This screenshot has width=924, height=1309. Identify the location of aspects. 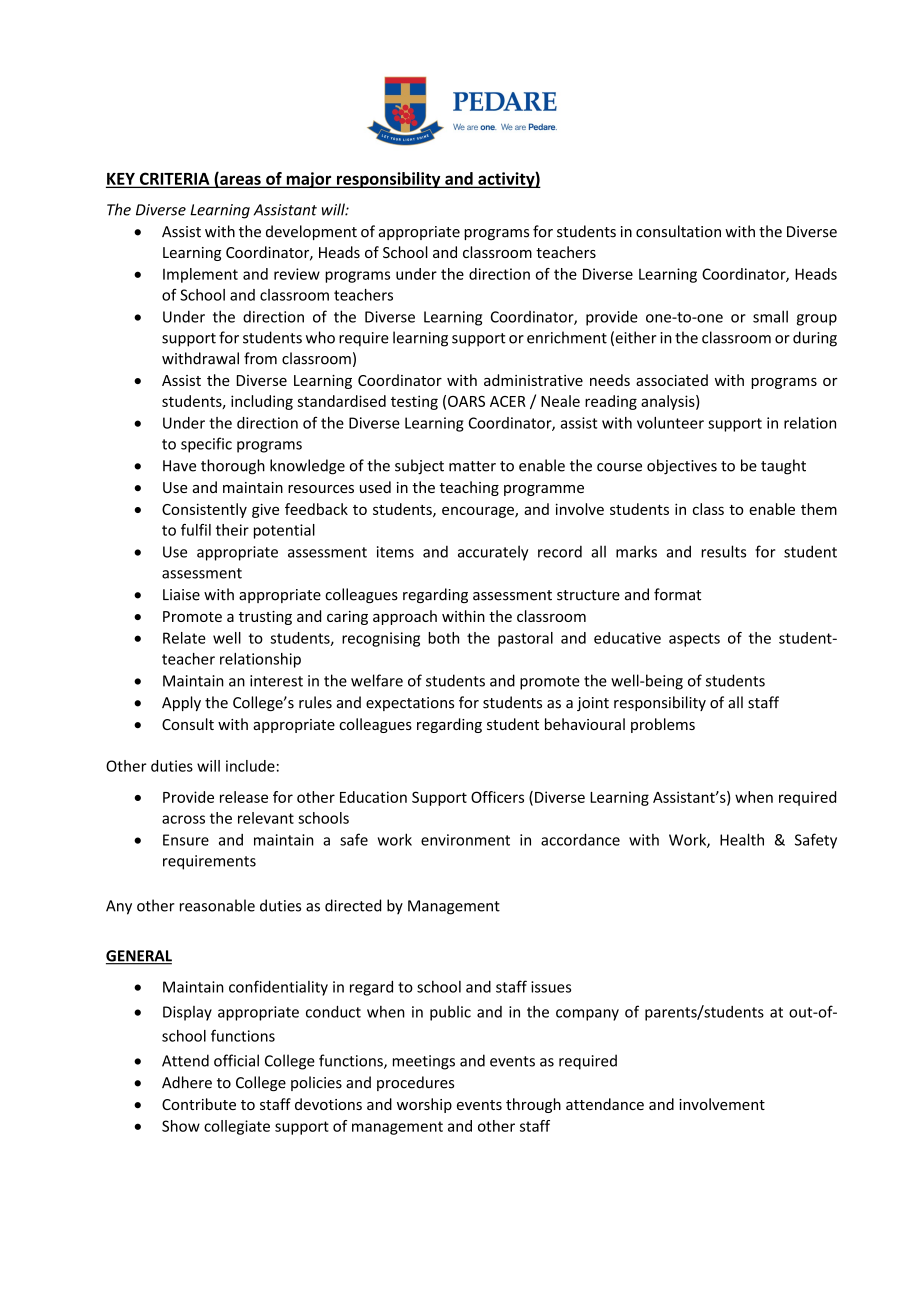
(694, 640).
